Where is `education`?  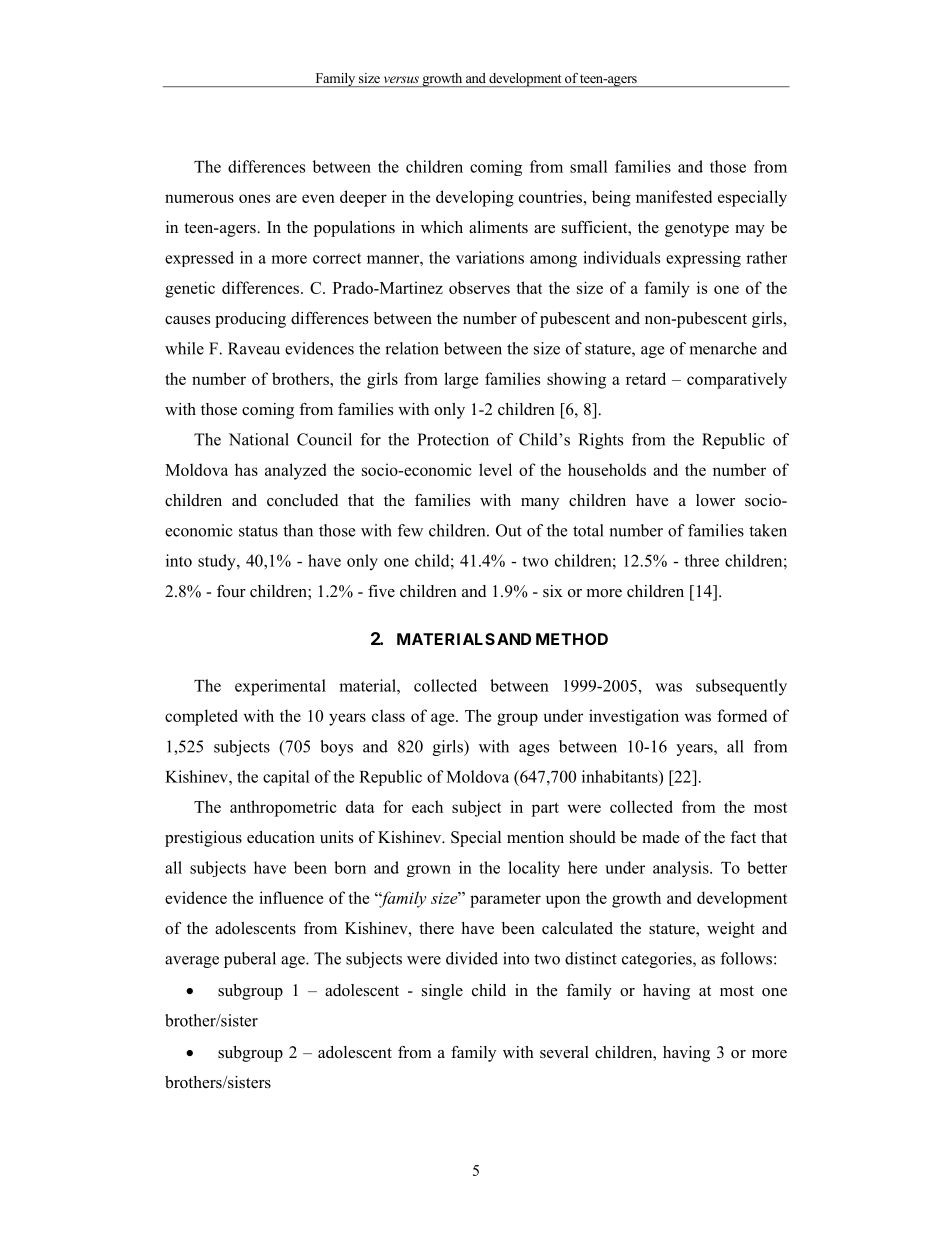
education is located at coordinates (281, 837).
